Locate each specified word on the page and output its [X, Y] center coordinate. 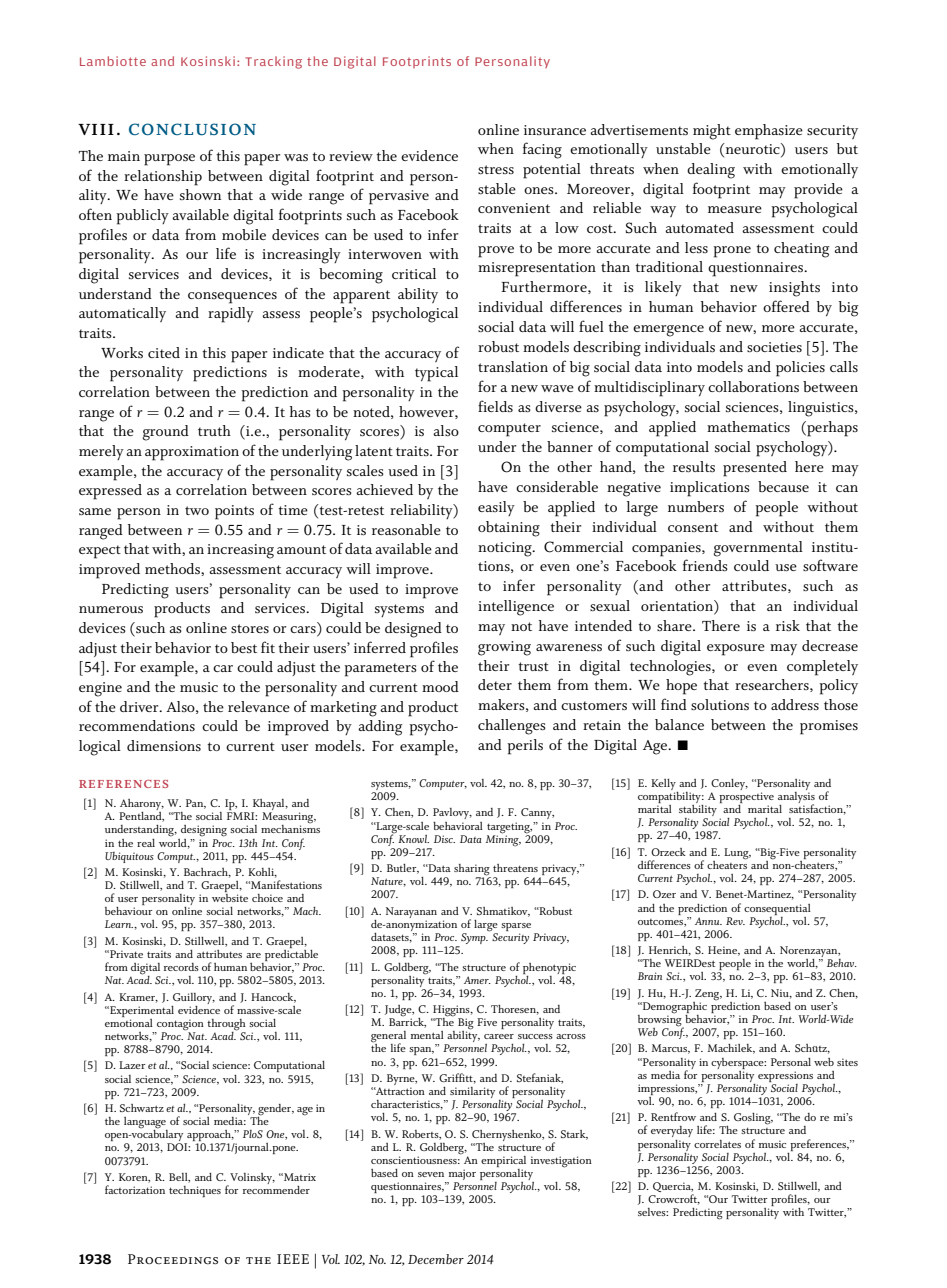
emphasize [769, 132]
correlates [717, 1144]
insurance [555, 130]
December [436, 1259]
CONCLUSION [192, 129]
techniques [195, 1191]
